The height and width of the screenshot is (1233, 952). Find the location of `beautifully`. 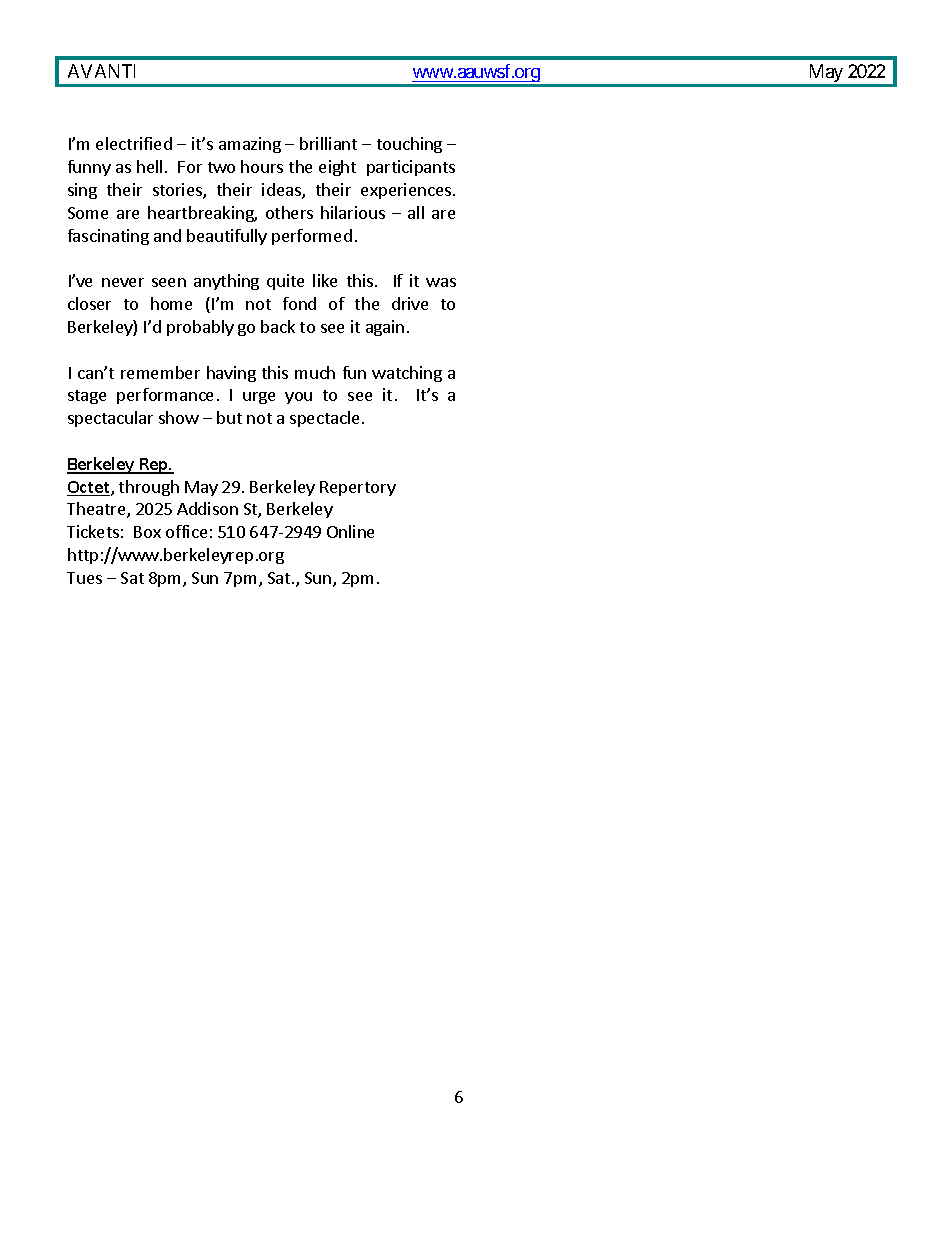

beautifully is located at coordinates (227, 237).
